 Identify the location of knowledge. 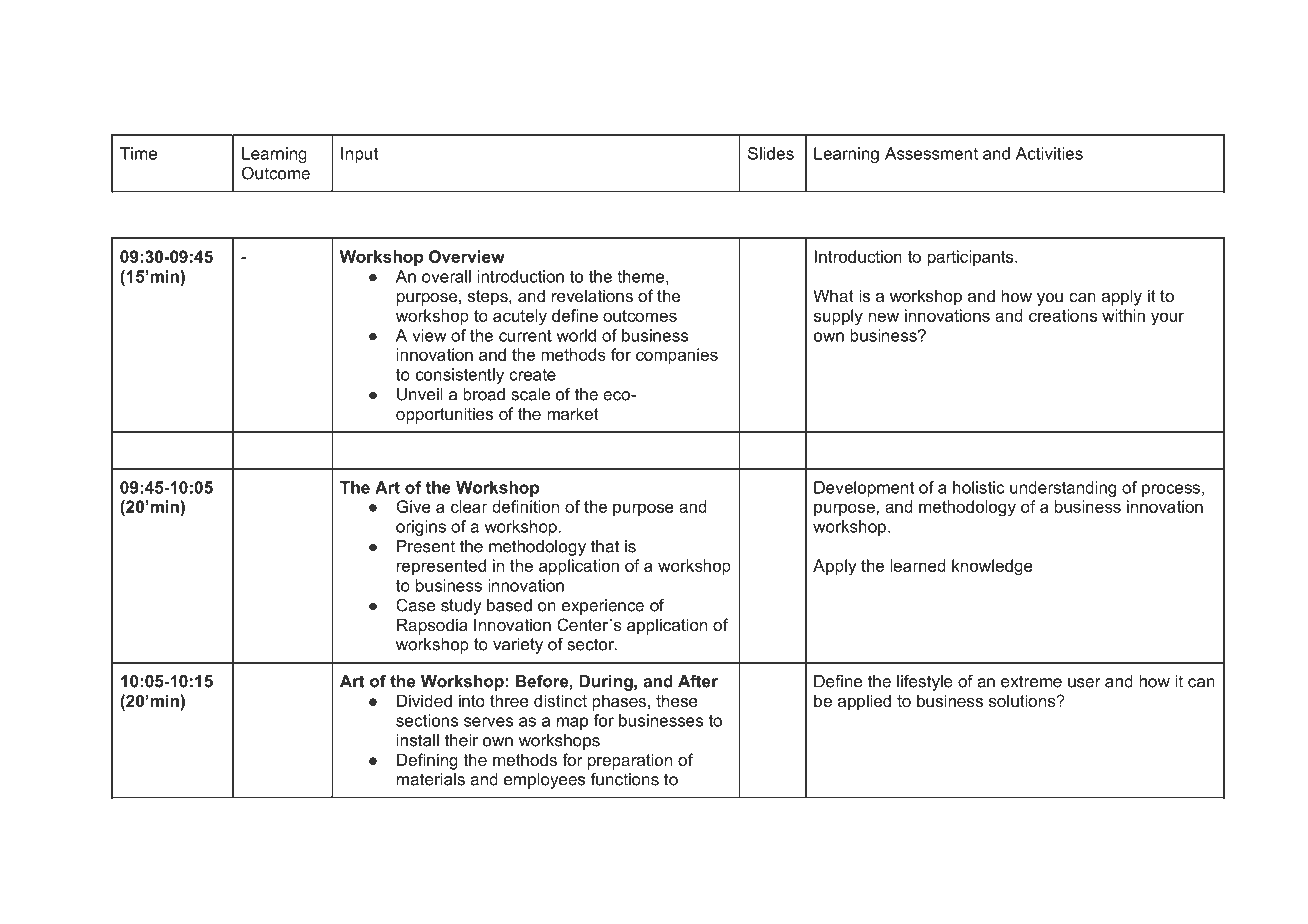
(992, 567).
